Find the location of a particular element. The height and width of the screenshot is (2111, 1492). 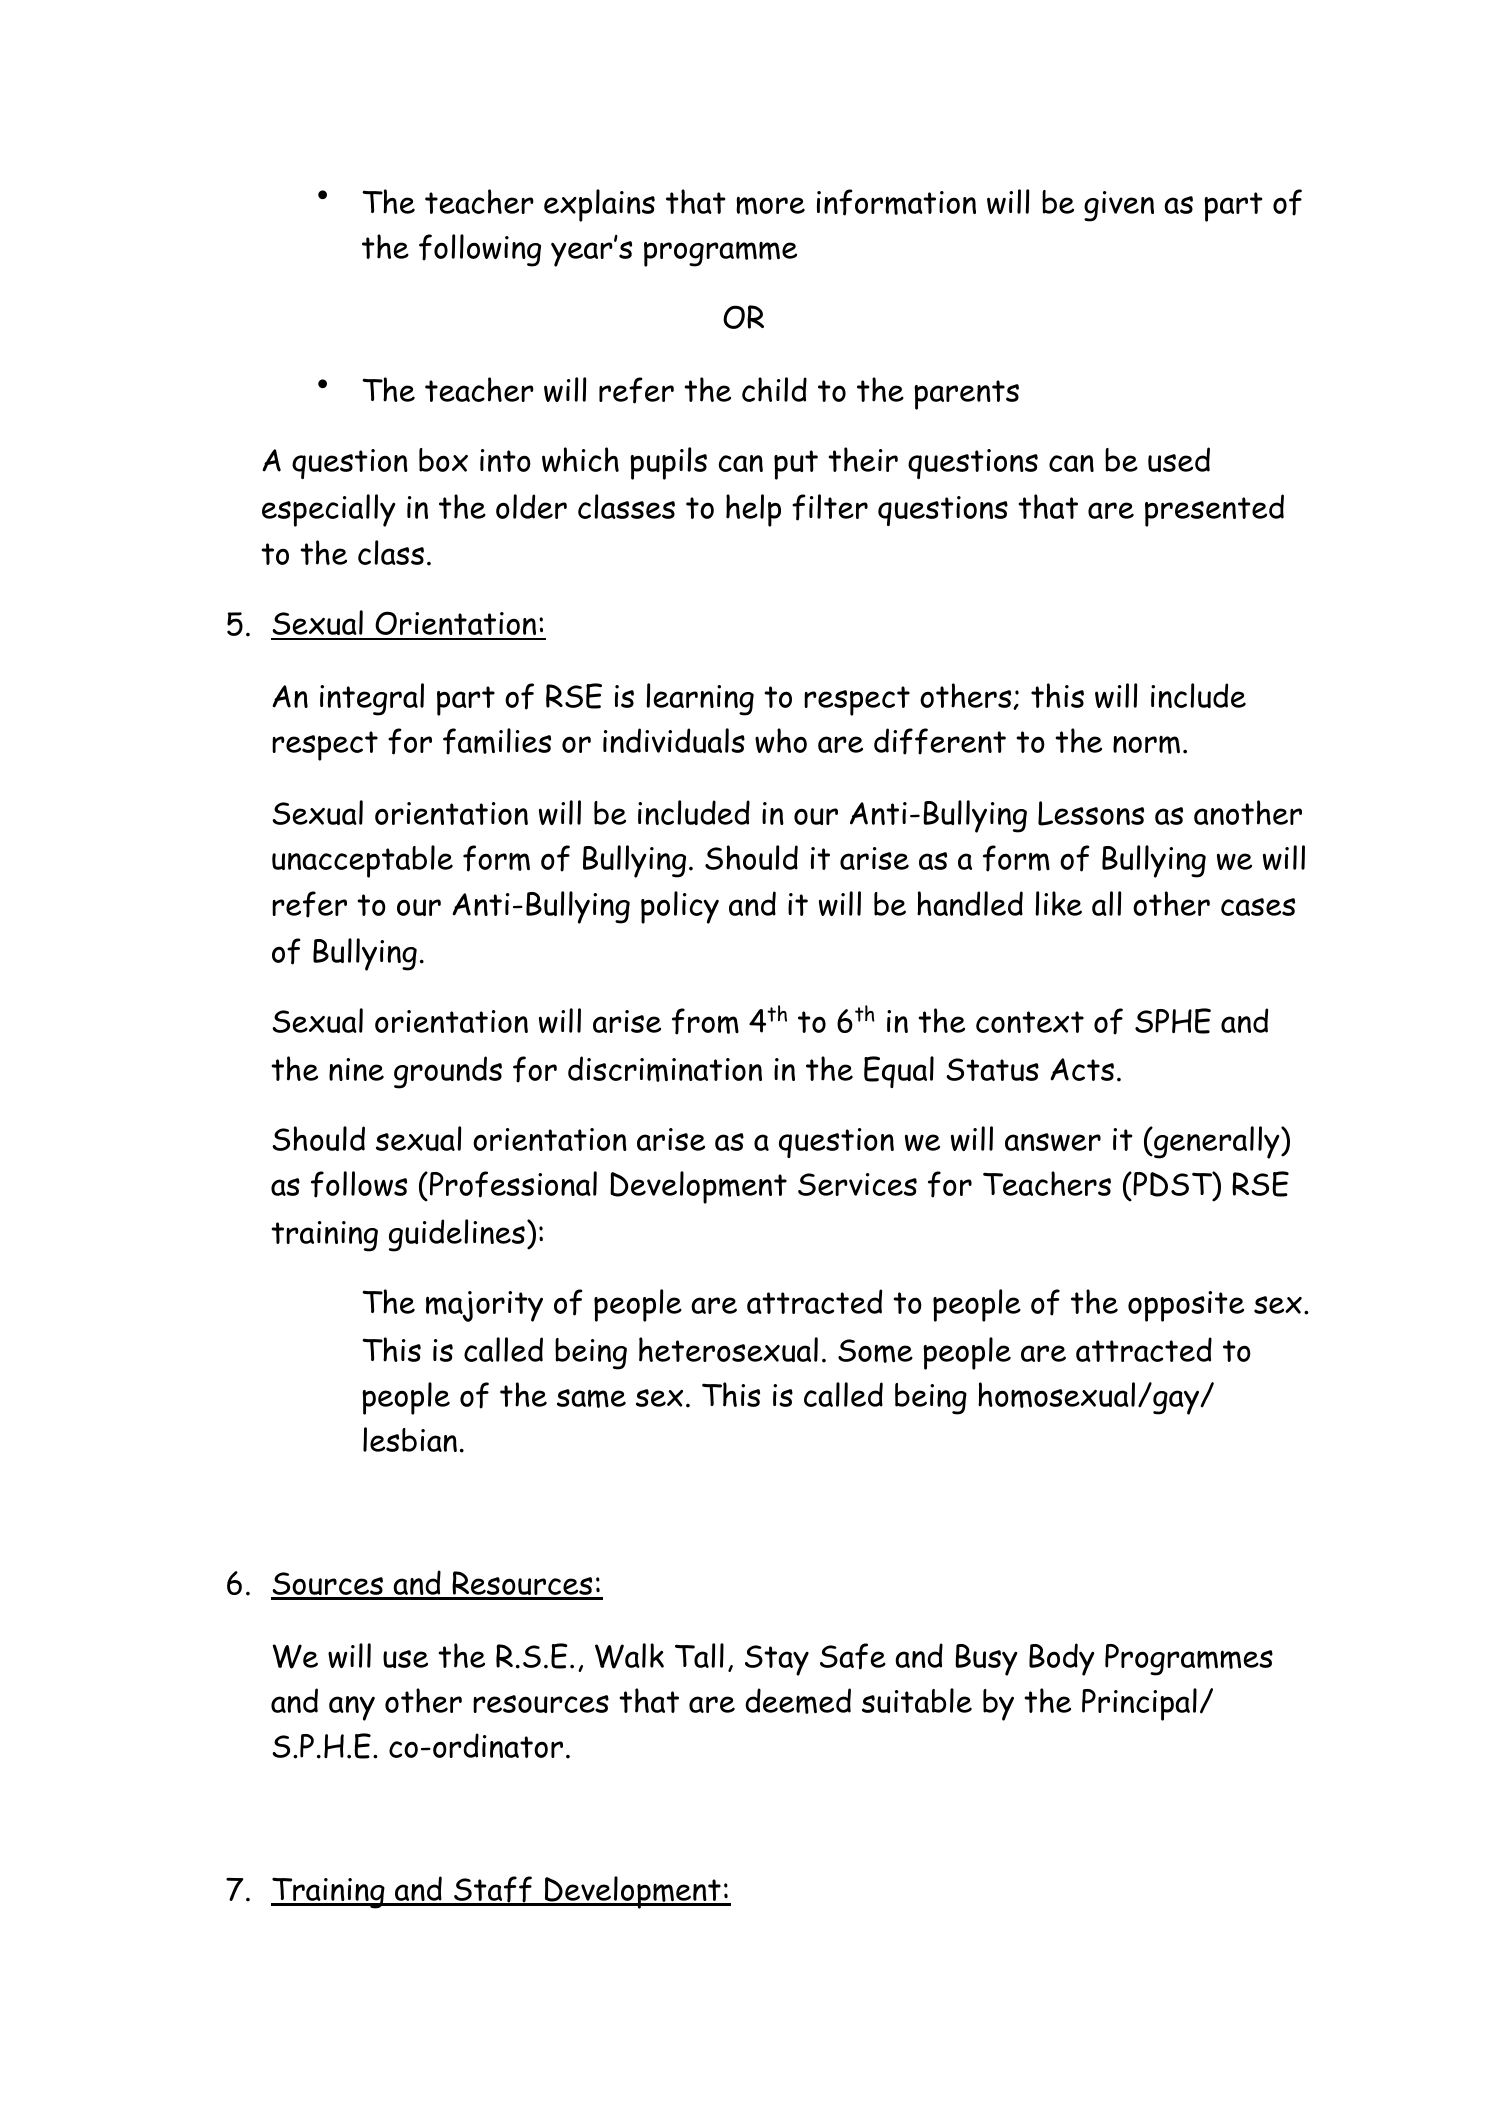

Staff is located at coordinates (493, 1890).
